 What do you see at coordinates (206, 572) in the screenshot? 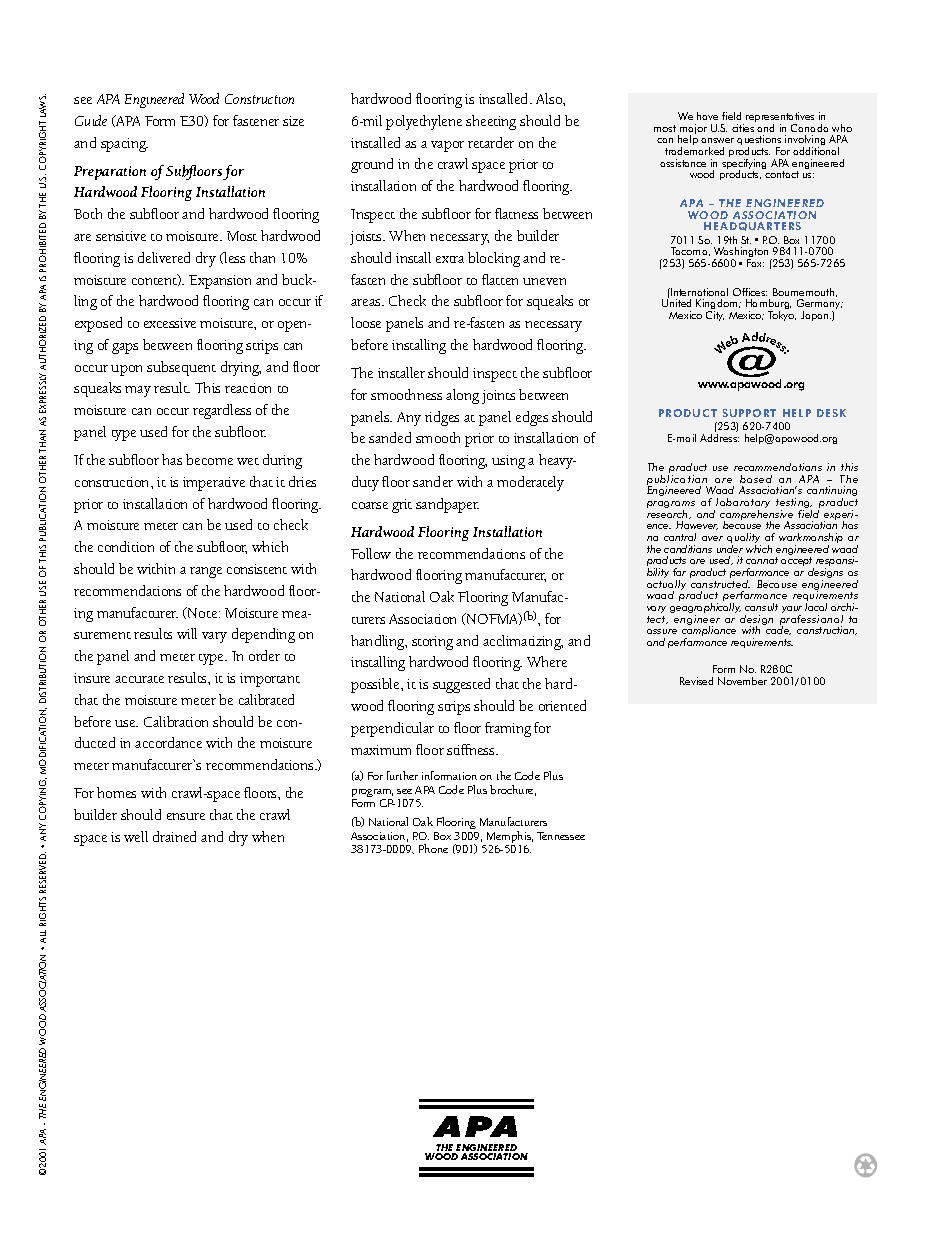
I see `range` at bounding box center [206, 572].
